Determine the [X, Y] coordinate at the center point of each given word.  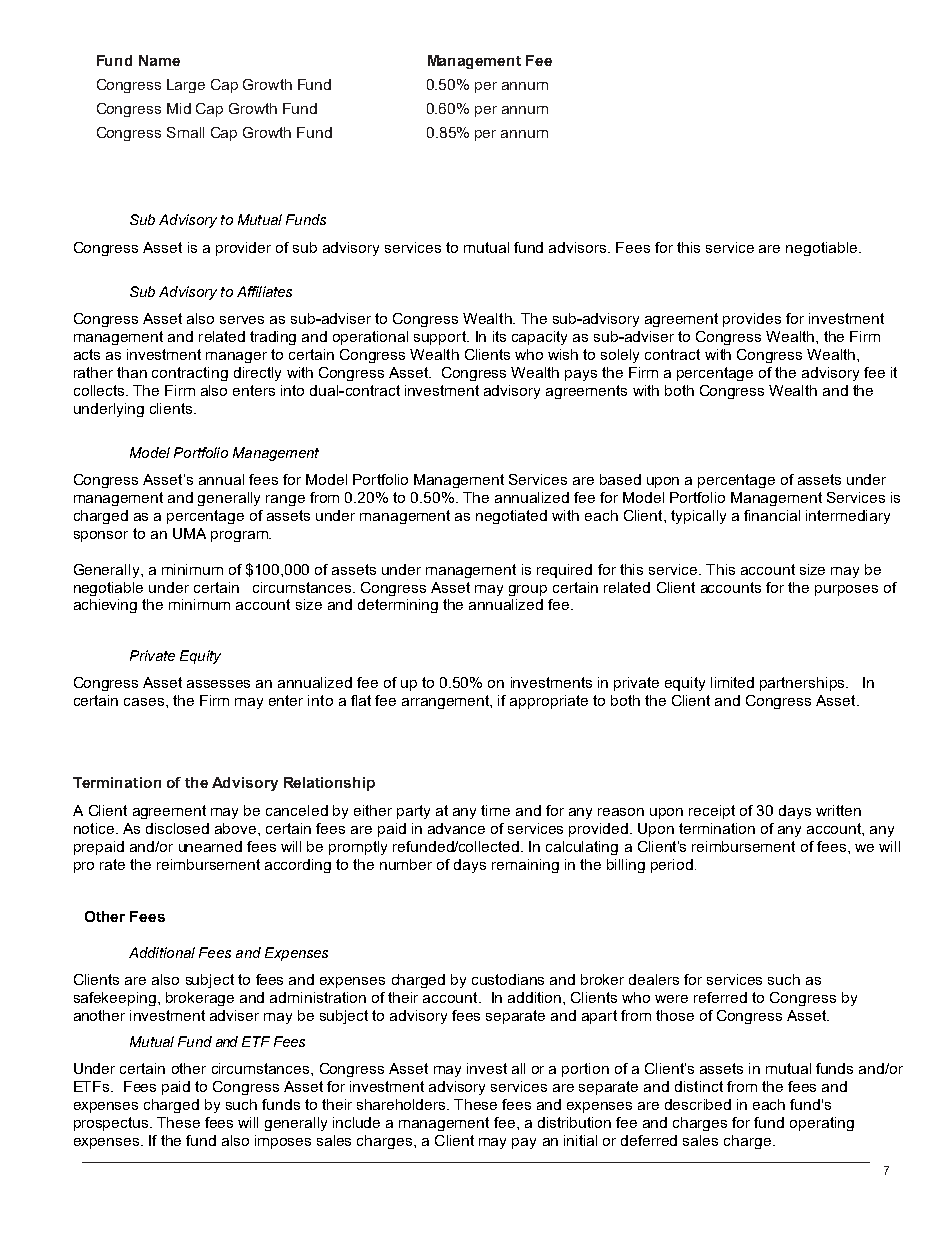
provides [752, 320]
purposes [846, 590]
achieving [105, 606]
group [528, 590]
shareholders [402, 1104]
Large [186, 86]
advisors [579, 247]
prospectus [112, 1124]
